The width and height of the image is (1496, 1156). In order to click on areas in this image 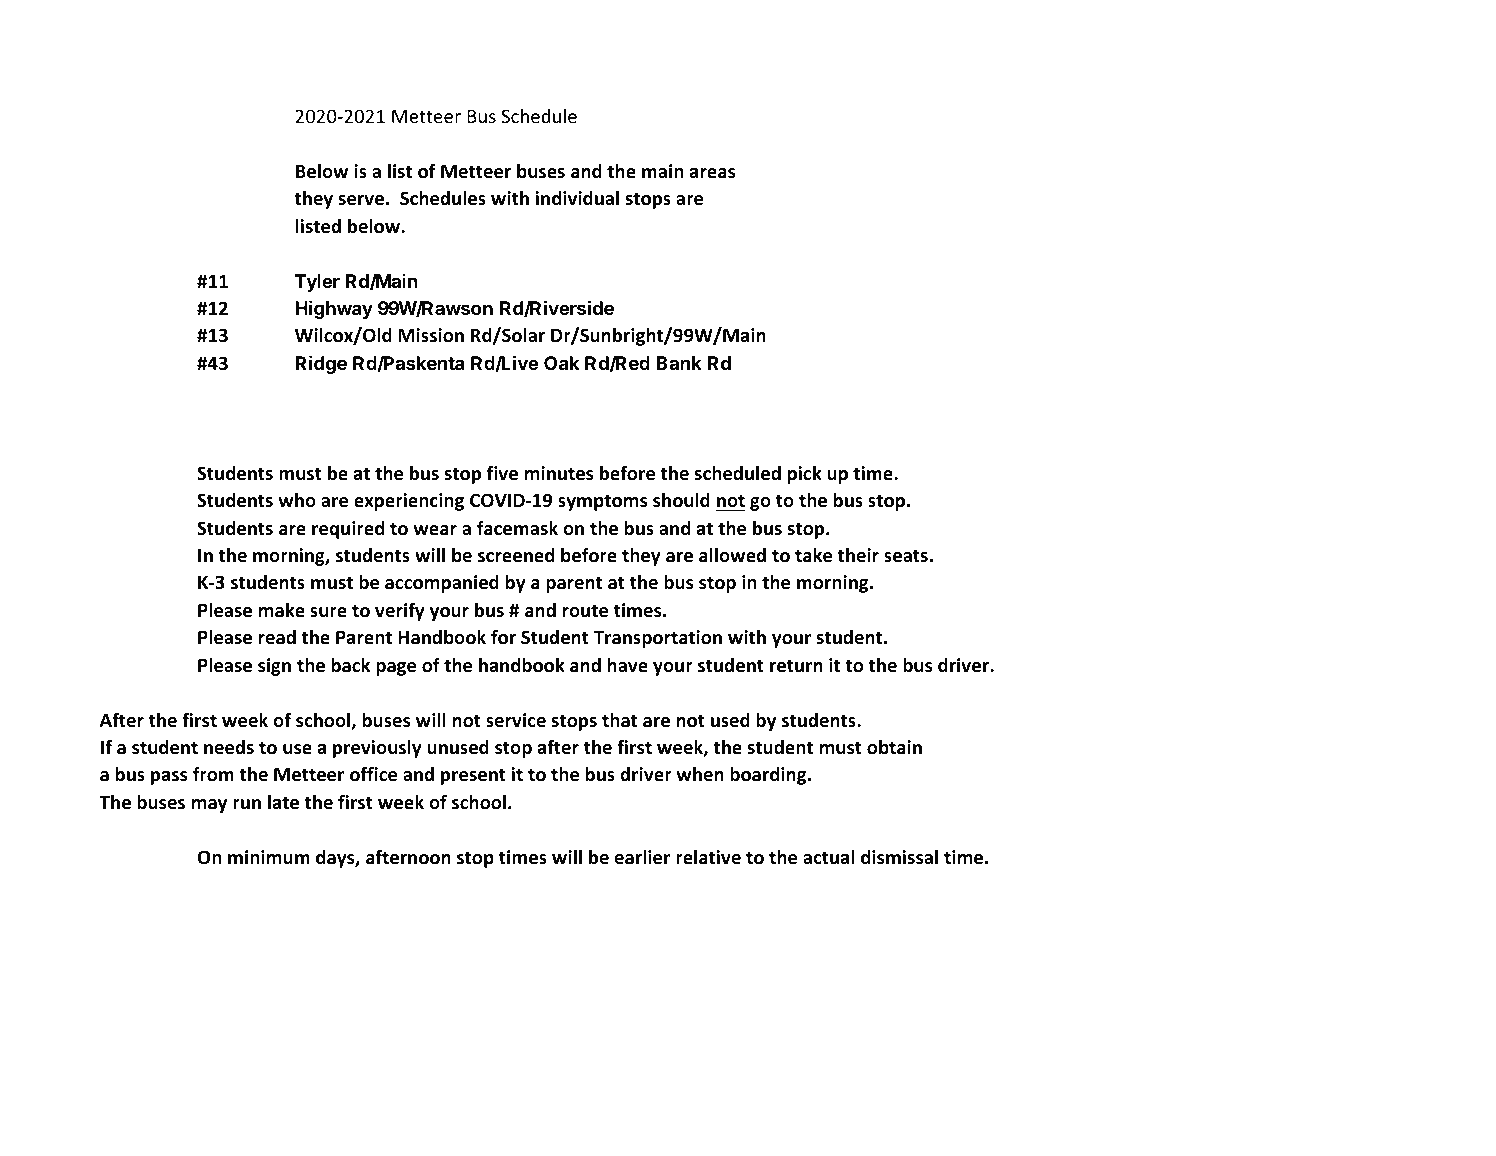, I will do `click(712, 173)`.
